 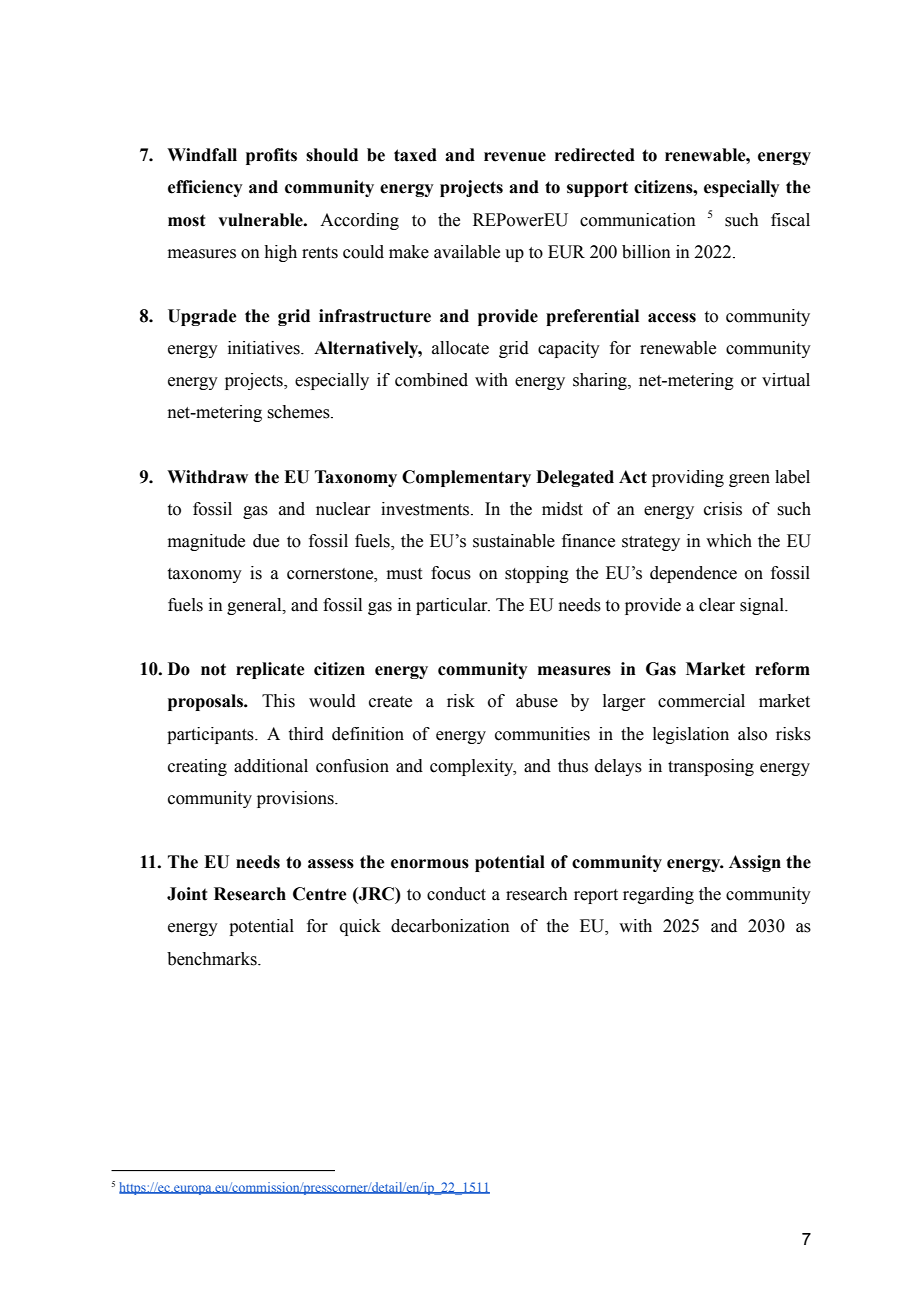 I want to click on complexity, so click(x=473, y=767).
